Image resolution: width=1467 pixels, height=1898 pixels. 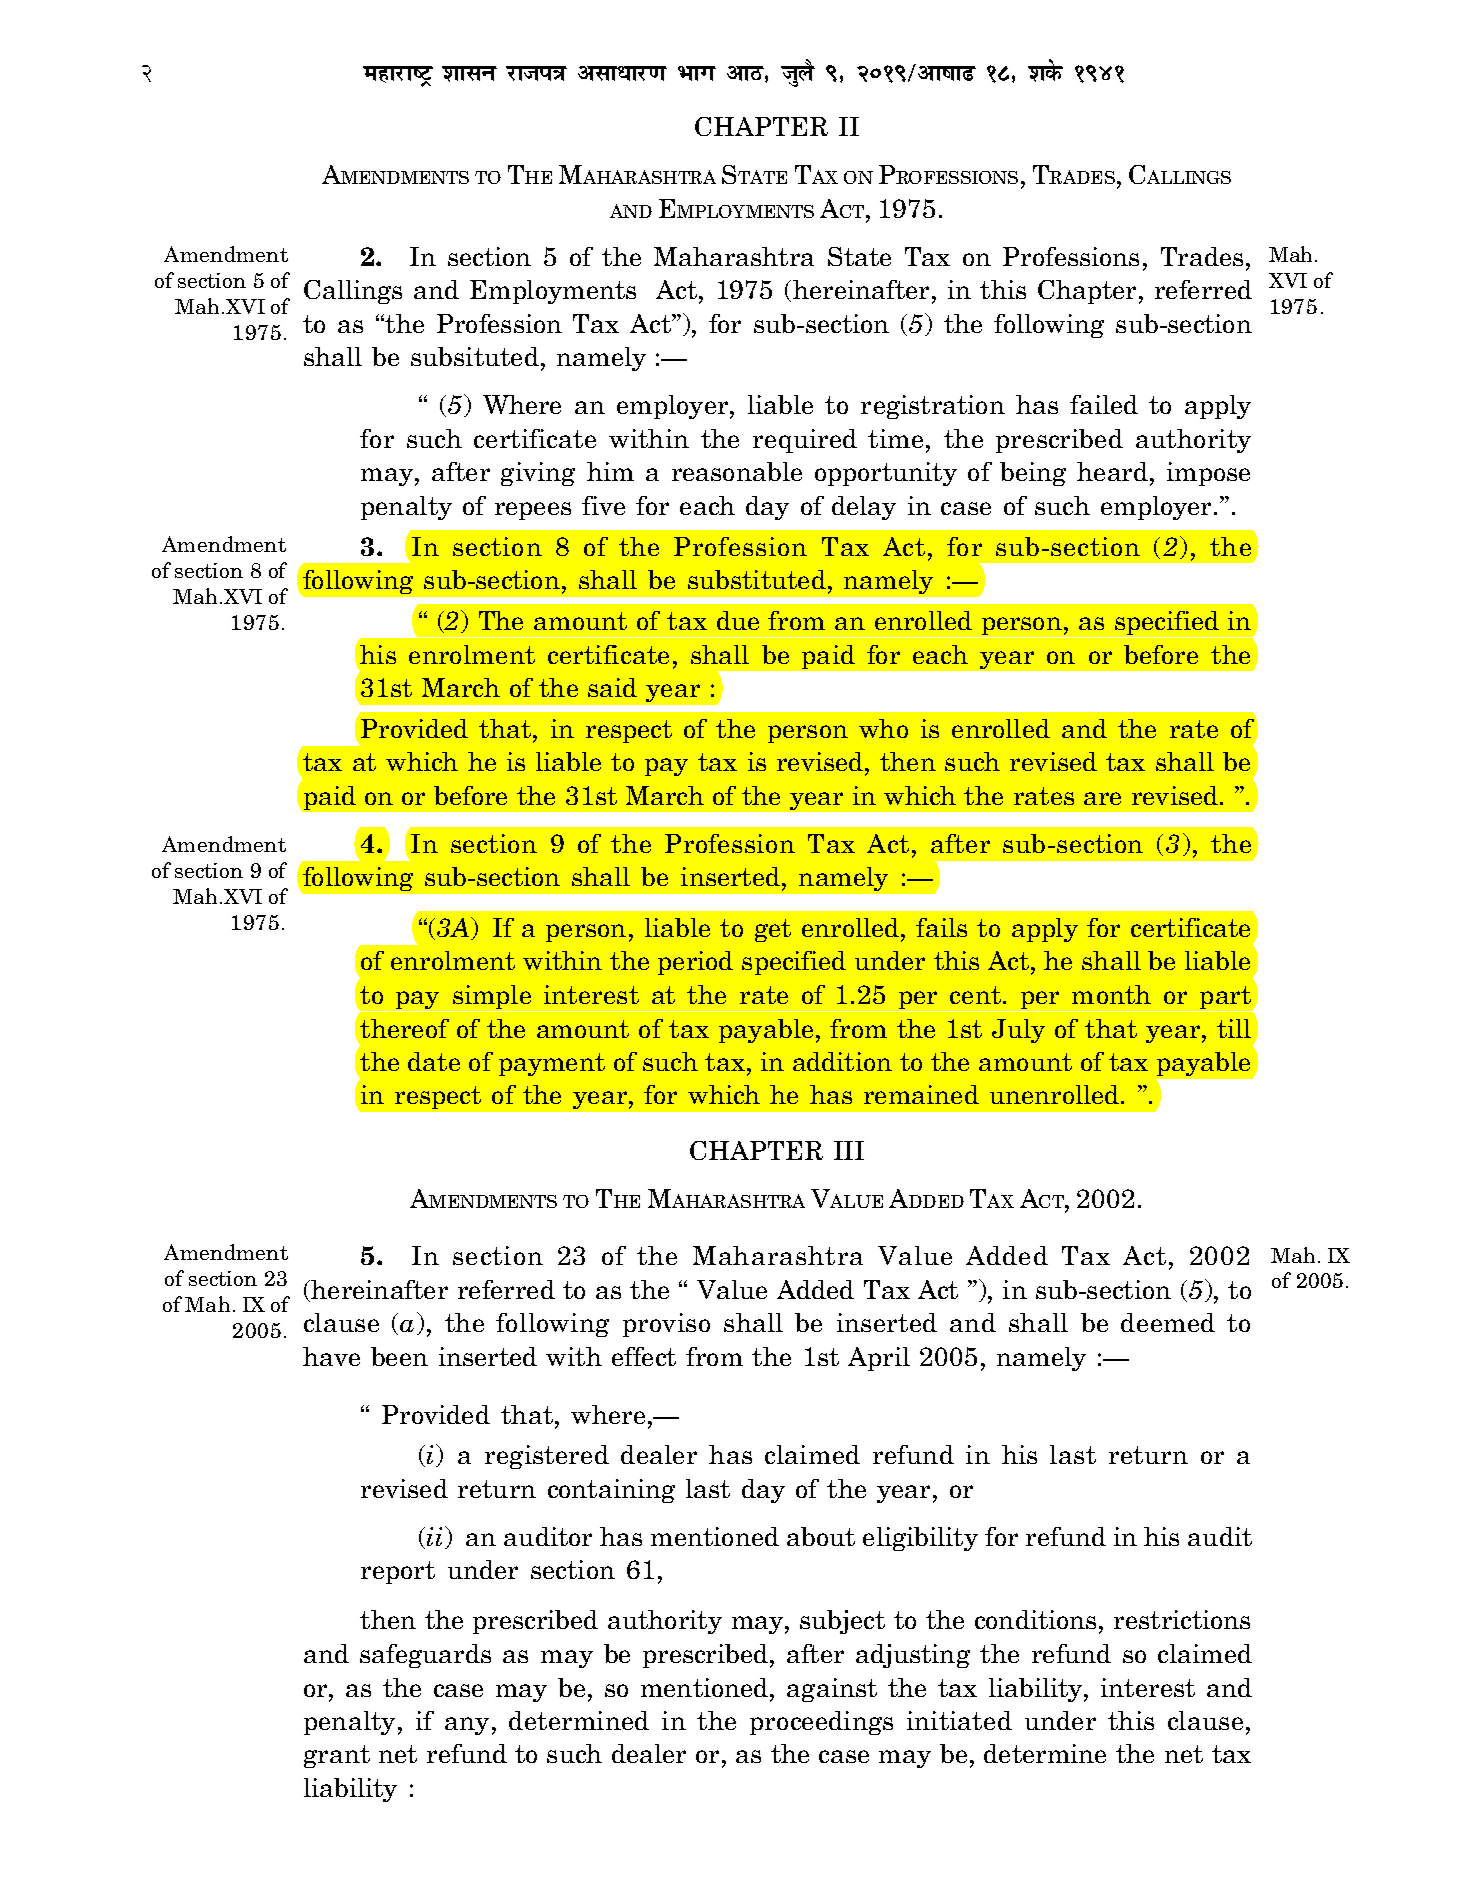 I want to click on failed, so click(x=1104, y=404).
